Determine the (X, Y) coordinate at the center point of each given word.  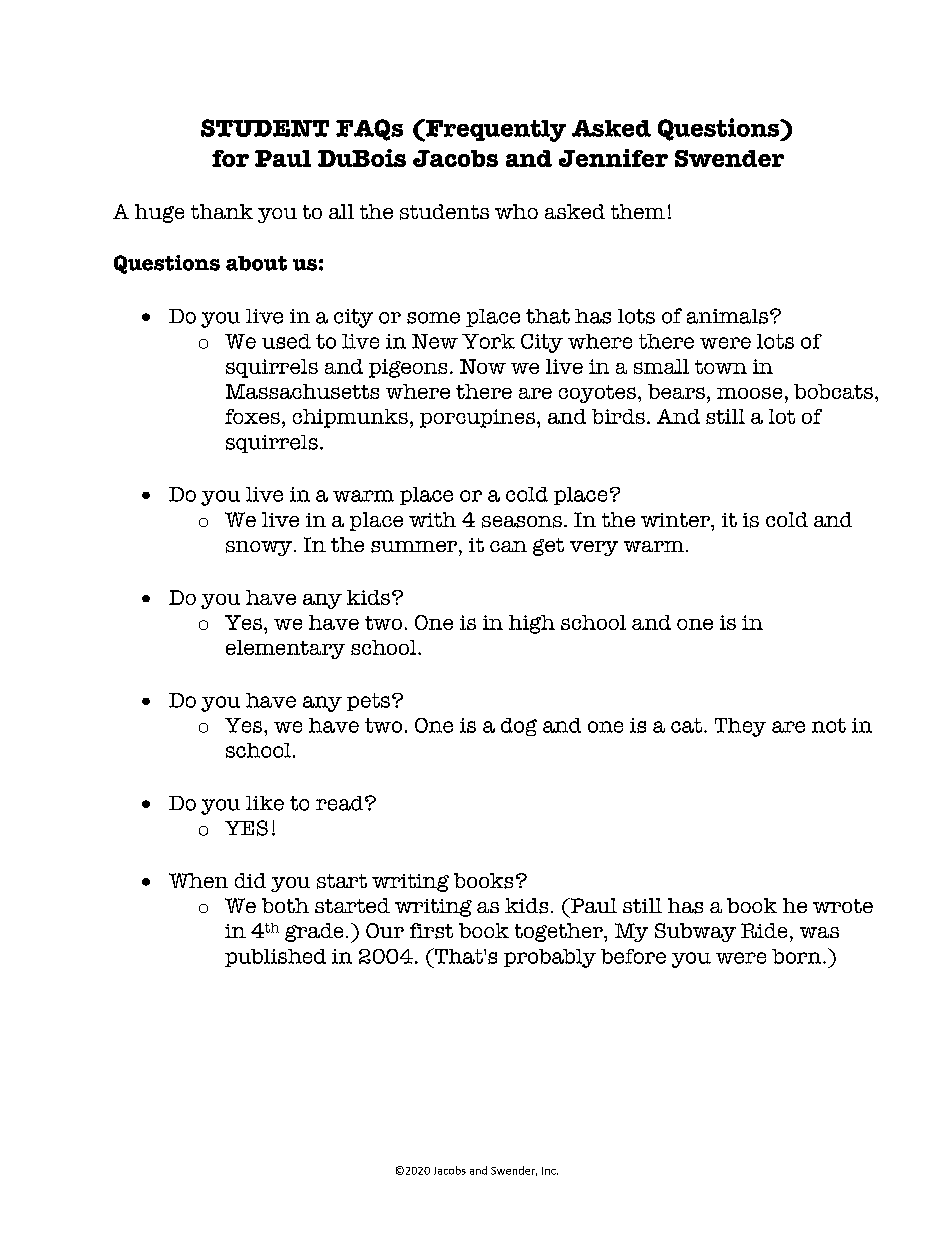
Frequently (495, 130)
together (560, 932)
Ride (764, 930)
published (275, 958)
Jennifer (613, 158)
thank (222, 211)
